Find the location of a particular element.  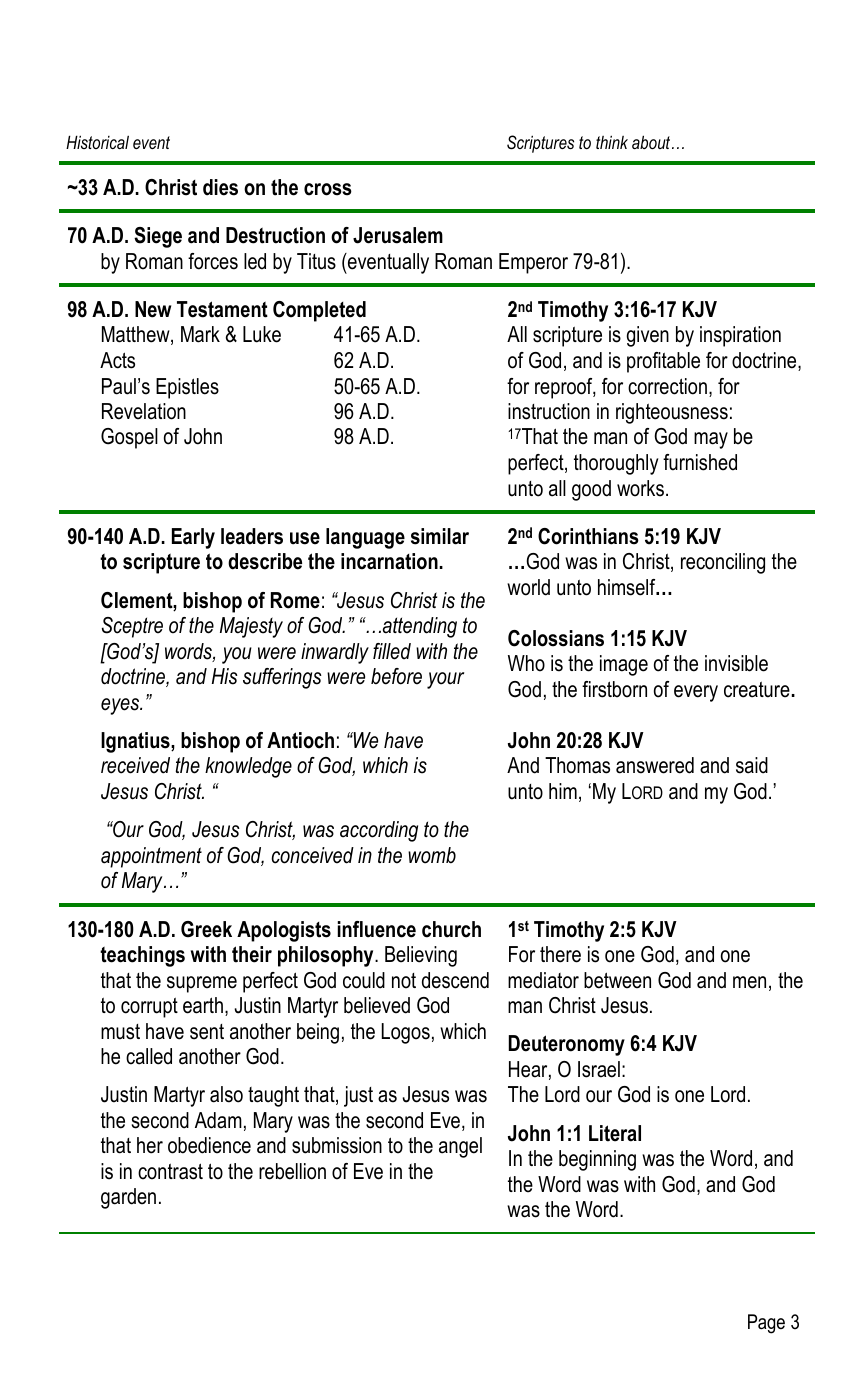

dies is located at coordinates (220, 187).
